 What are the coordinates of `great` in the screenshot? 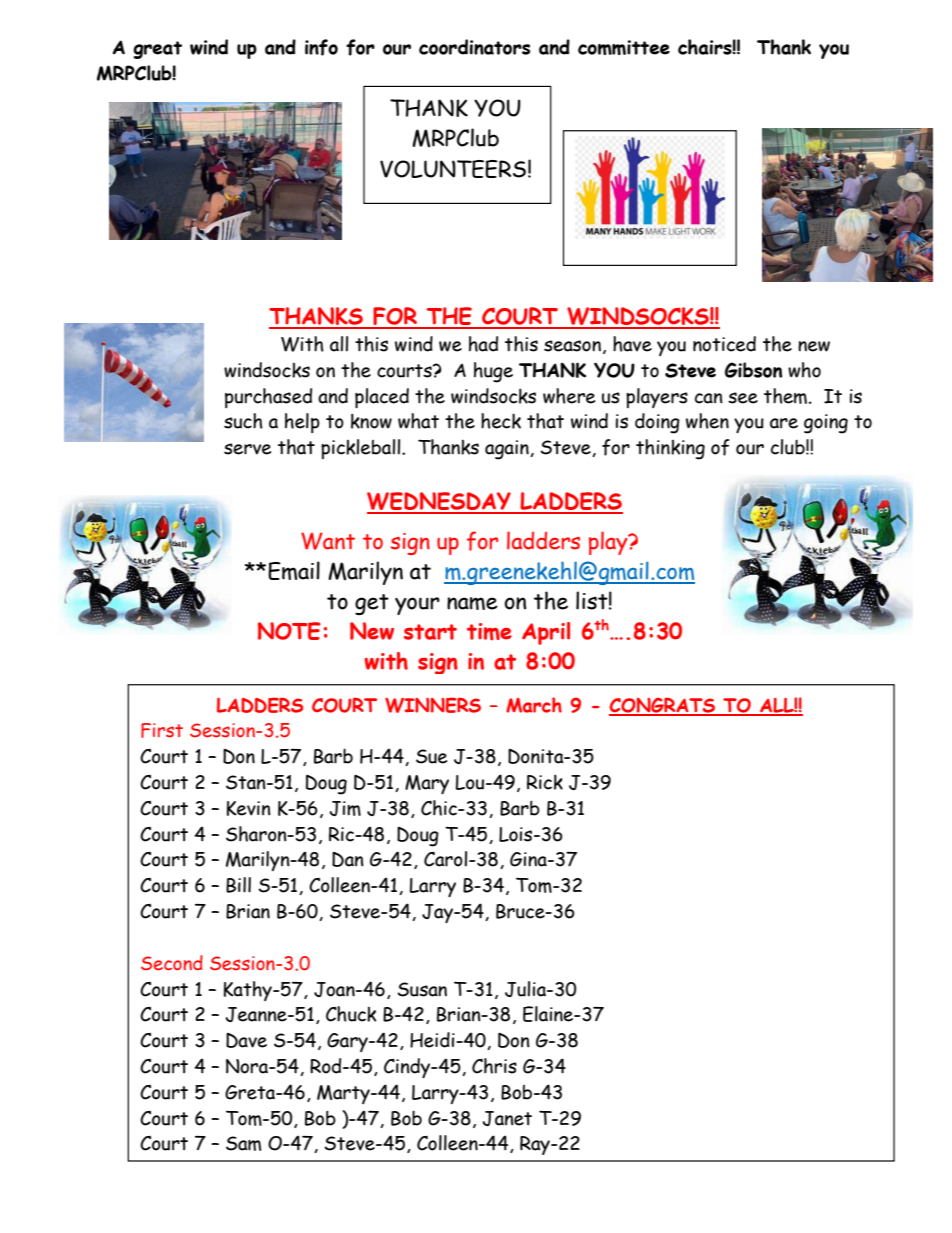 It's located at (157, 50).
